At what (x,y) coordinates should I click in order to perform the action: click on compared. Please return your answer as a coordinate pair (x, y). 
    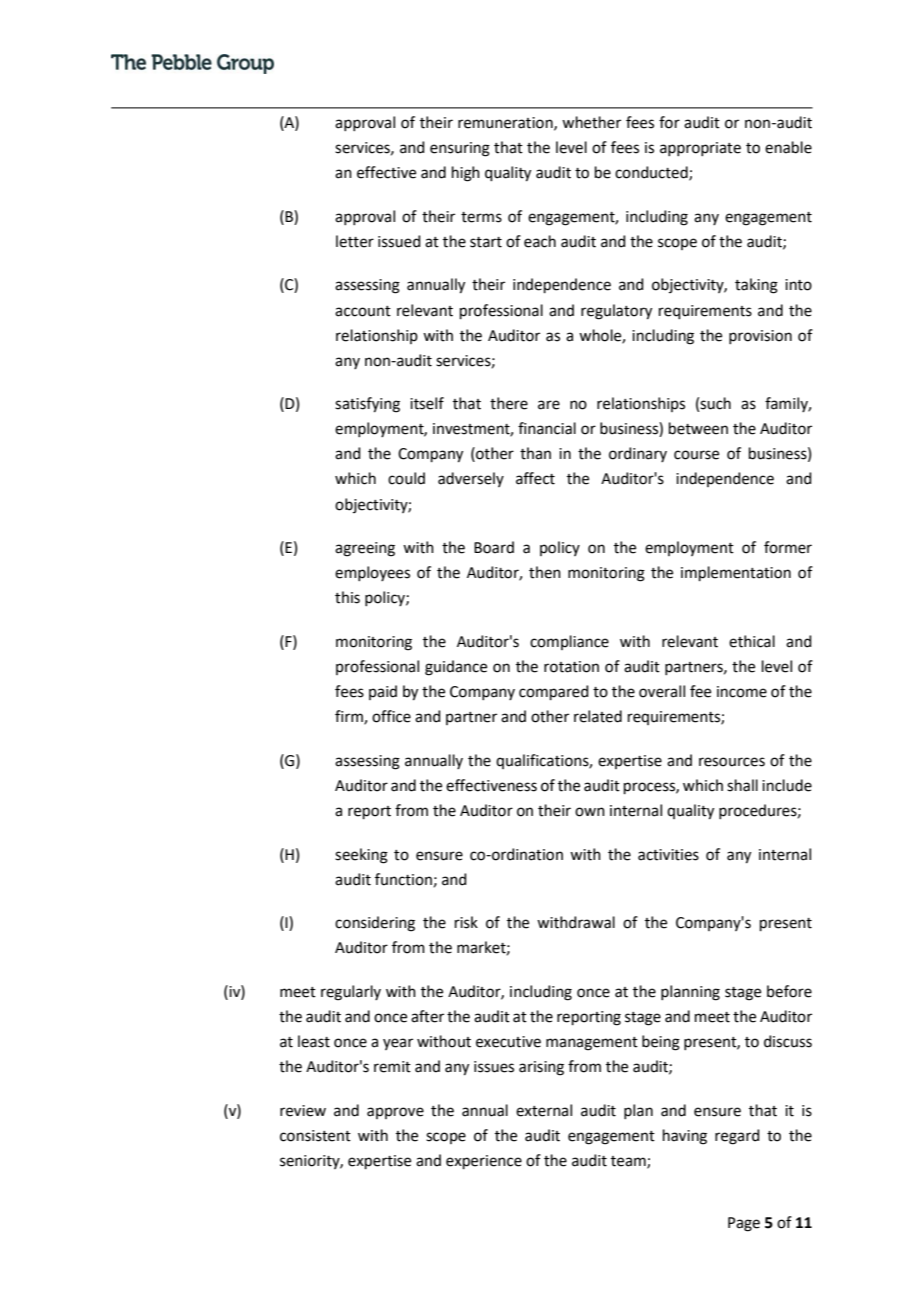
    Looking at the image, I should click on (554, 692).
